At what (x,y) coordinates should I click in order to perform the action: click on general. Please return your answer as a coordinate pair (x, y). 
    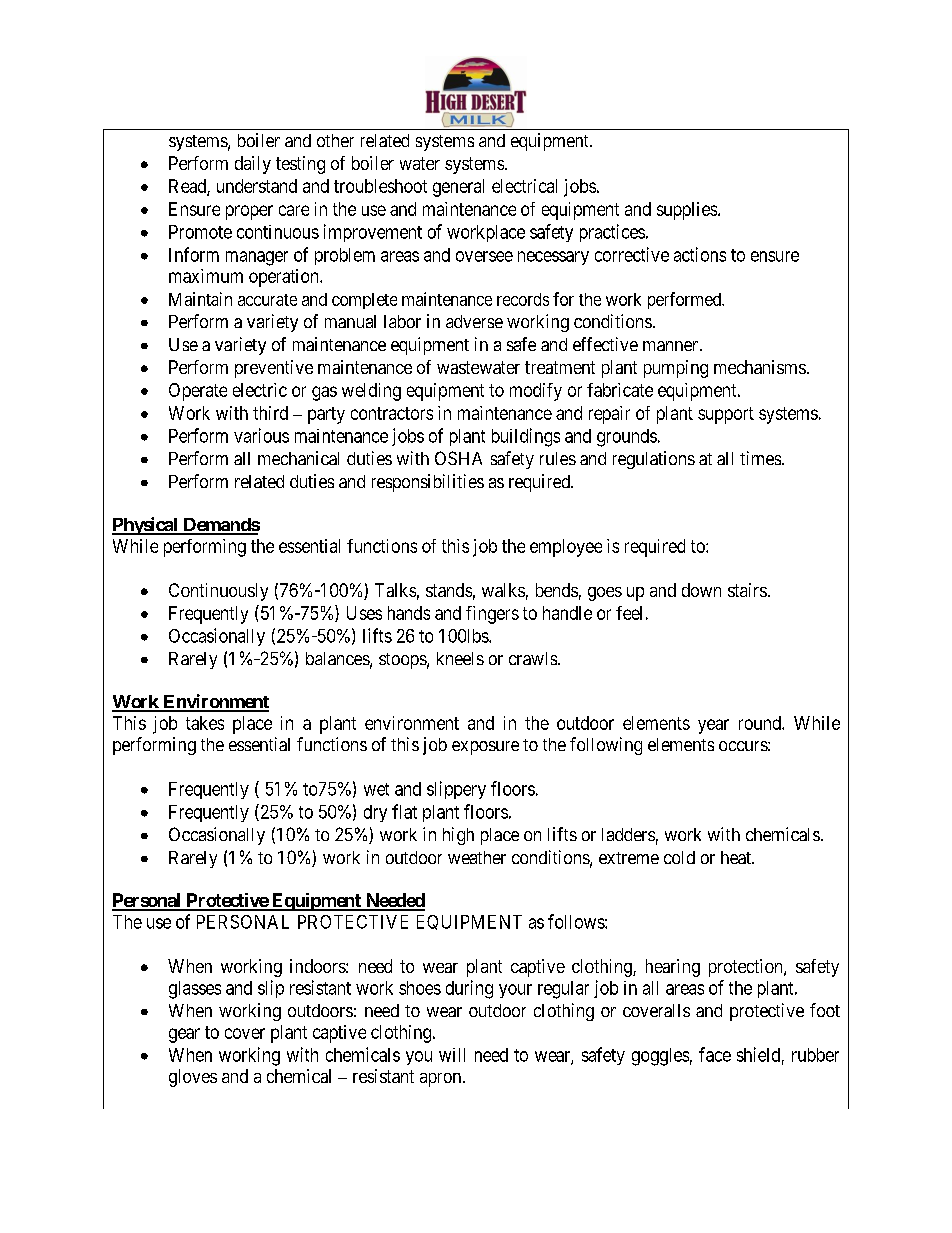
    Looking at the image, I should click on (458, 188).
